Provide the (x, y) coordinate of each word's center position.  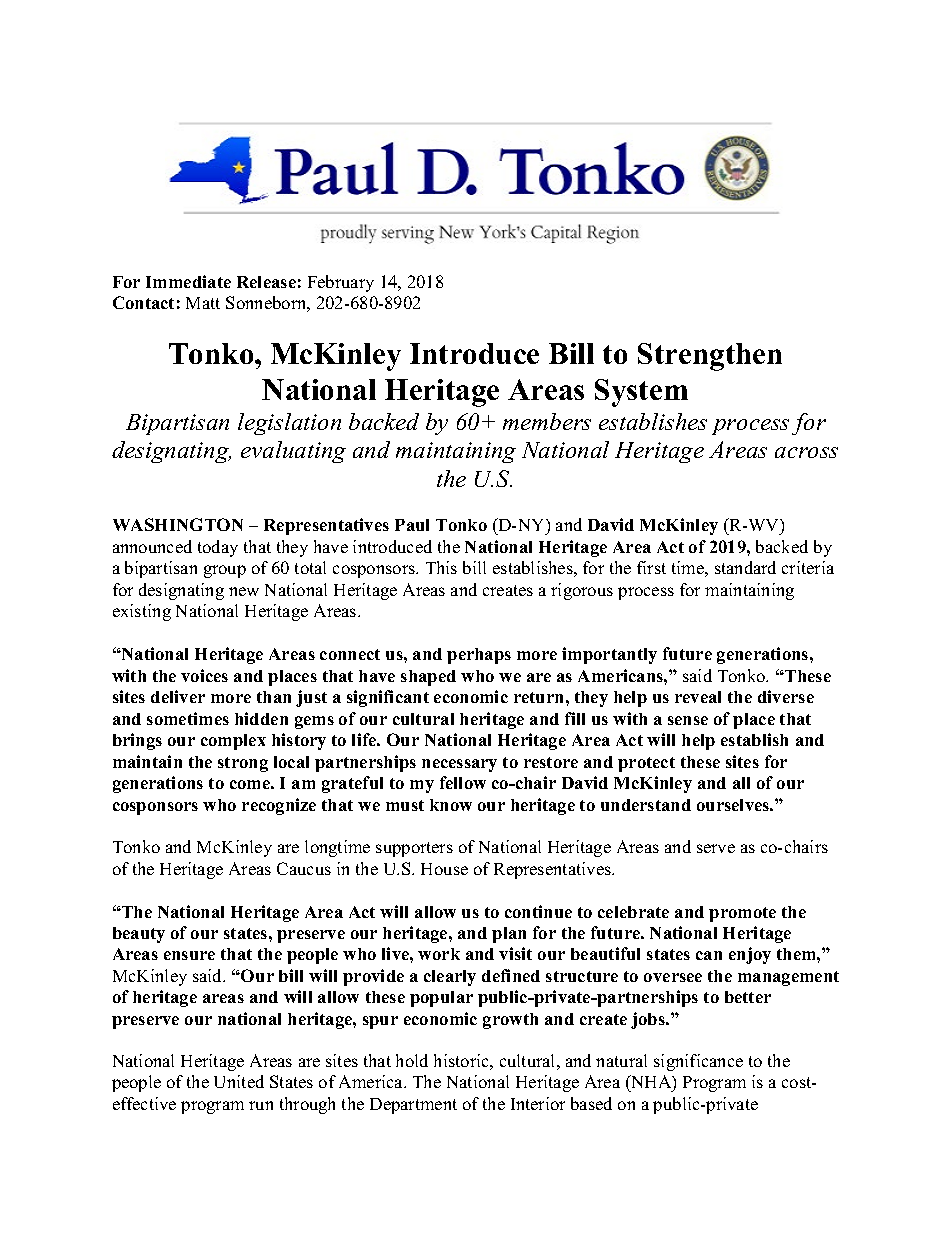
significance (698, 1062)
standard (745, 567)
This (441, 567)
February (341, 283)
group (225, 571)
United (239, 1081)
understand (646, 805)
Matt (203, 303)
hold (412, 1060)
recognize (279, 806)
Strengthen (710, 357)
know (451, 805)
